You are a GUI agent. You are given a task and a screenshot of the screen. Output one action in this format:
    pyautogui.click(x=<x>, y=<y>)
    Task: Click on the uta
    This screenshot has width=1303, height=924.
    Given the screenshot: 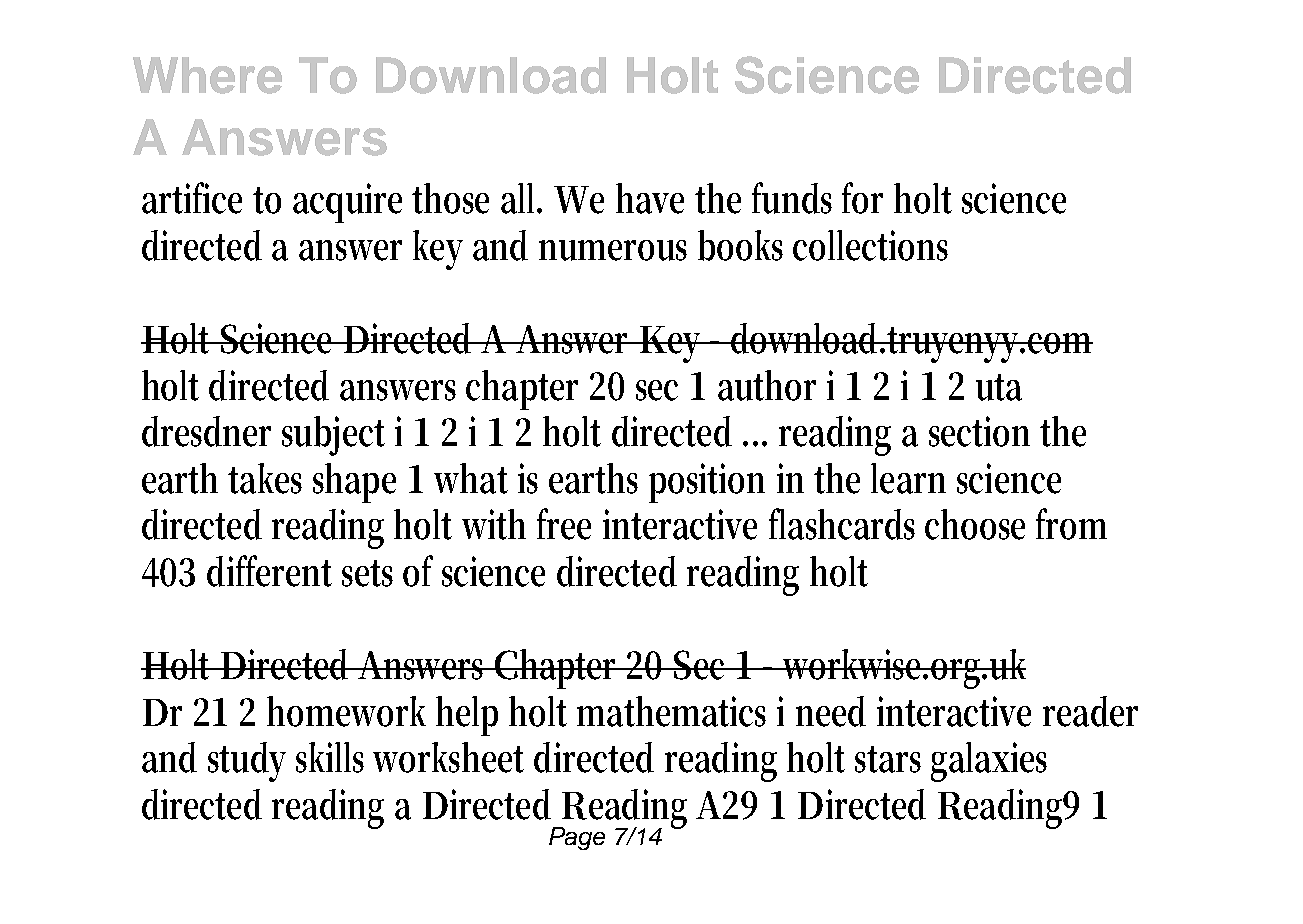 What is the action you would take?
    pyautogui.click(x=999, y=387)
